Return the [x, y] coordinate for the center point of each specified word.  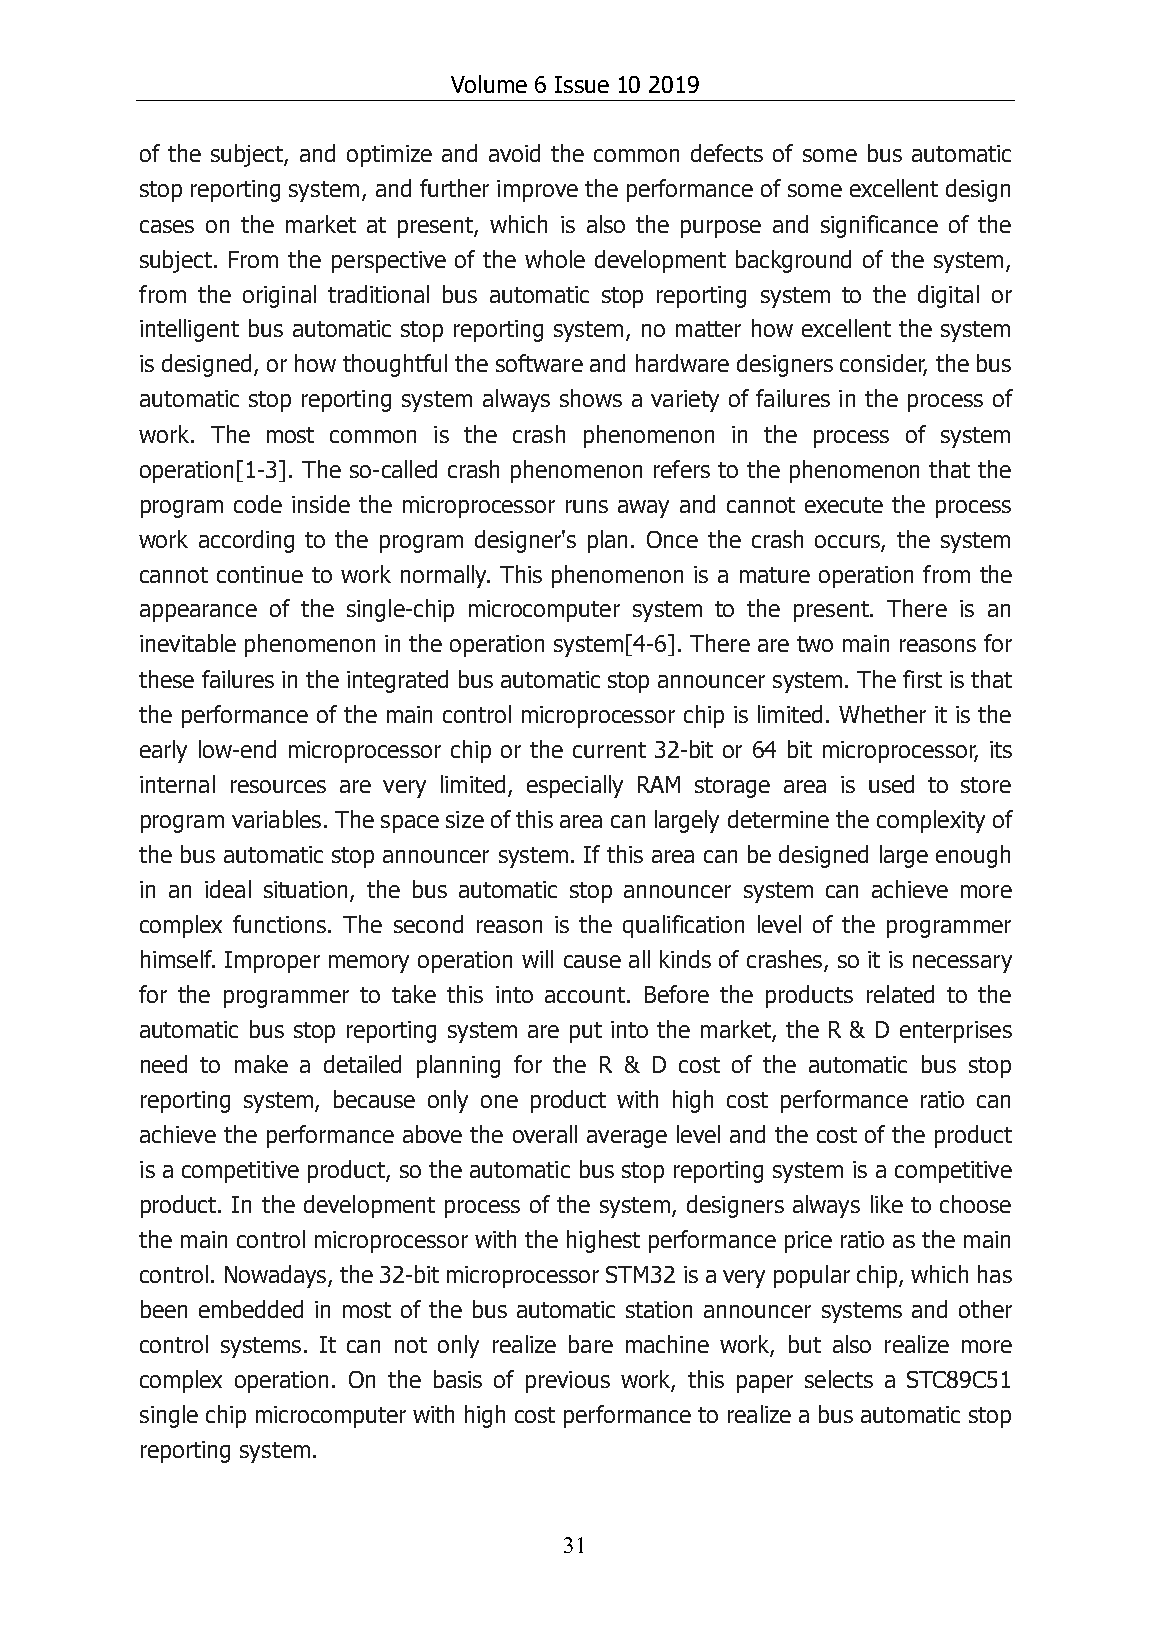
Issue [582, 84]
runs [587, 506]
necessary [962, 964]
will [537, 959]
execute [844, 505]
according [246, 541]
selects [839, 1379]
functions [281, 924]
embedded [251, 1309]
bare [591, 1344]
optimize [389, 156]
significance [879, 226]
